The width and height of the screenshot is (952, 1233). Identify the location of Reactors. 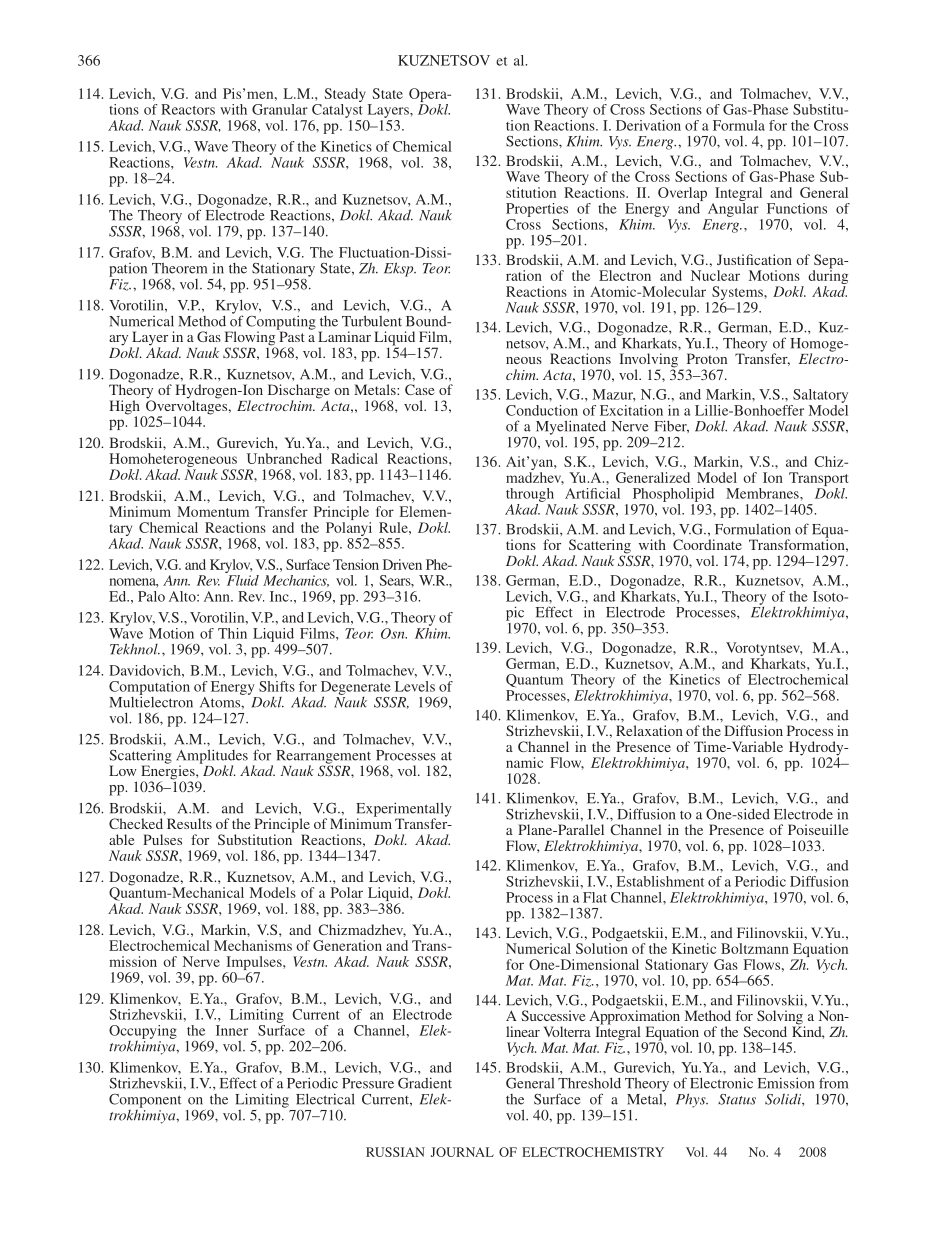
(188, 109).
